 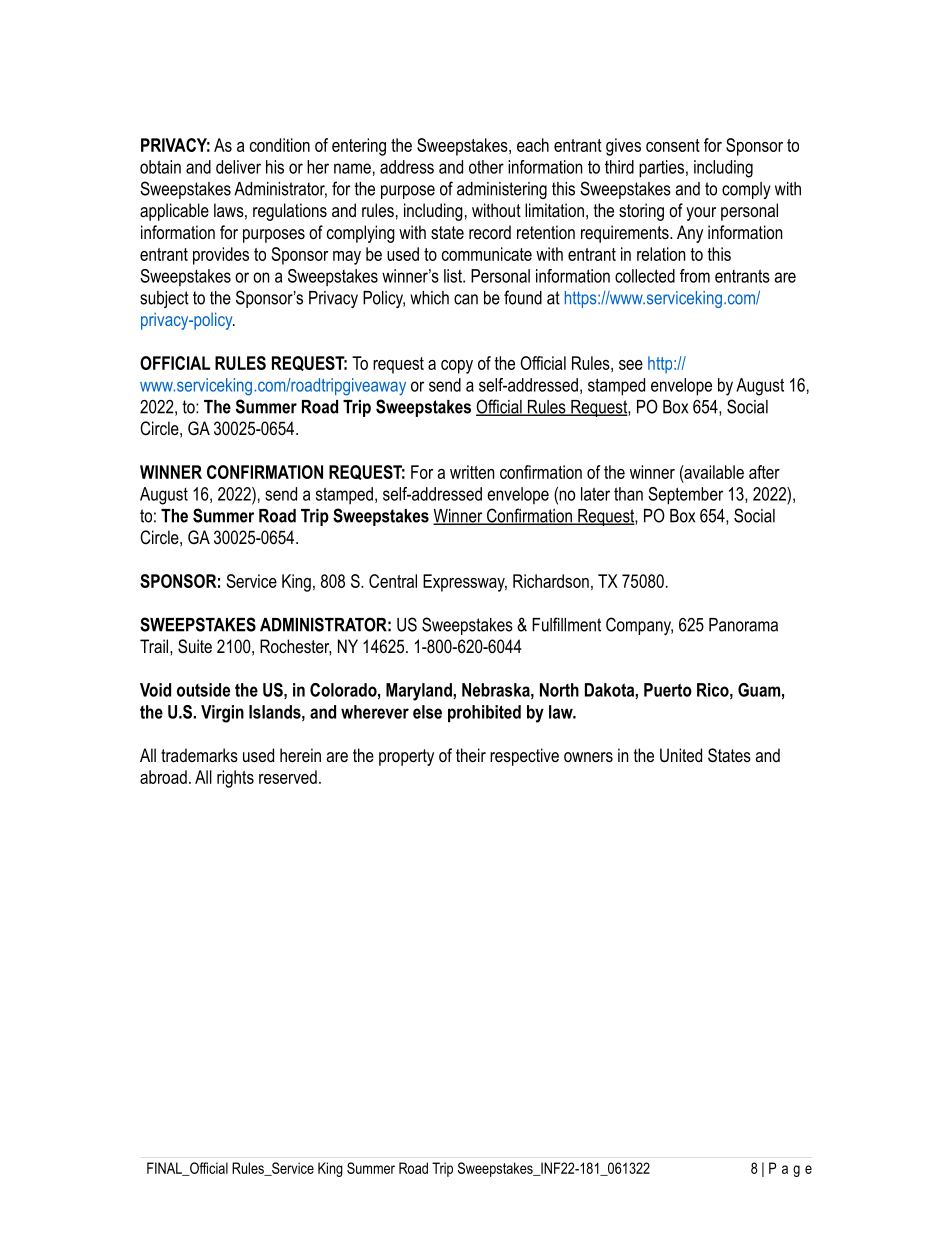 I want to click on written, so click(x=472, y=472).
